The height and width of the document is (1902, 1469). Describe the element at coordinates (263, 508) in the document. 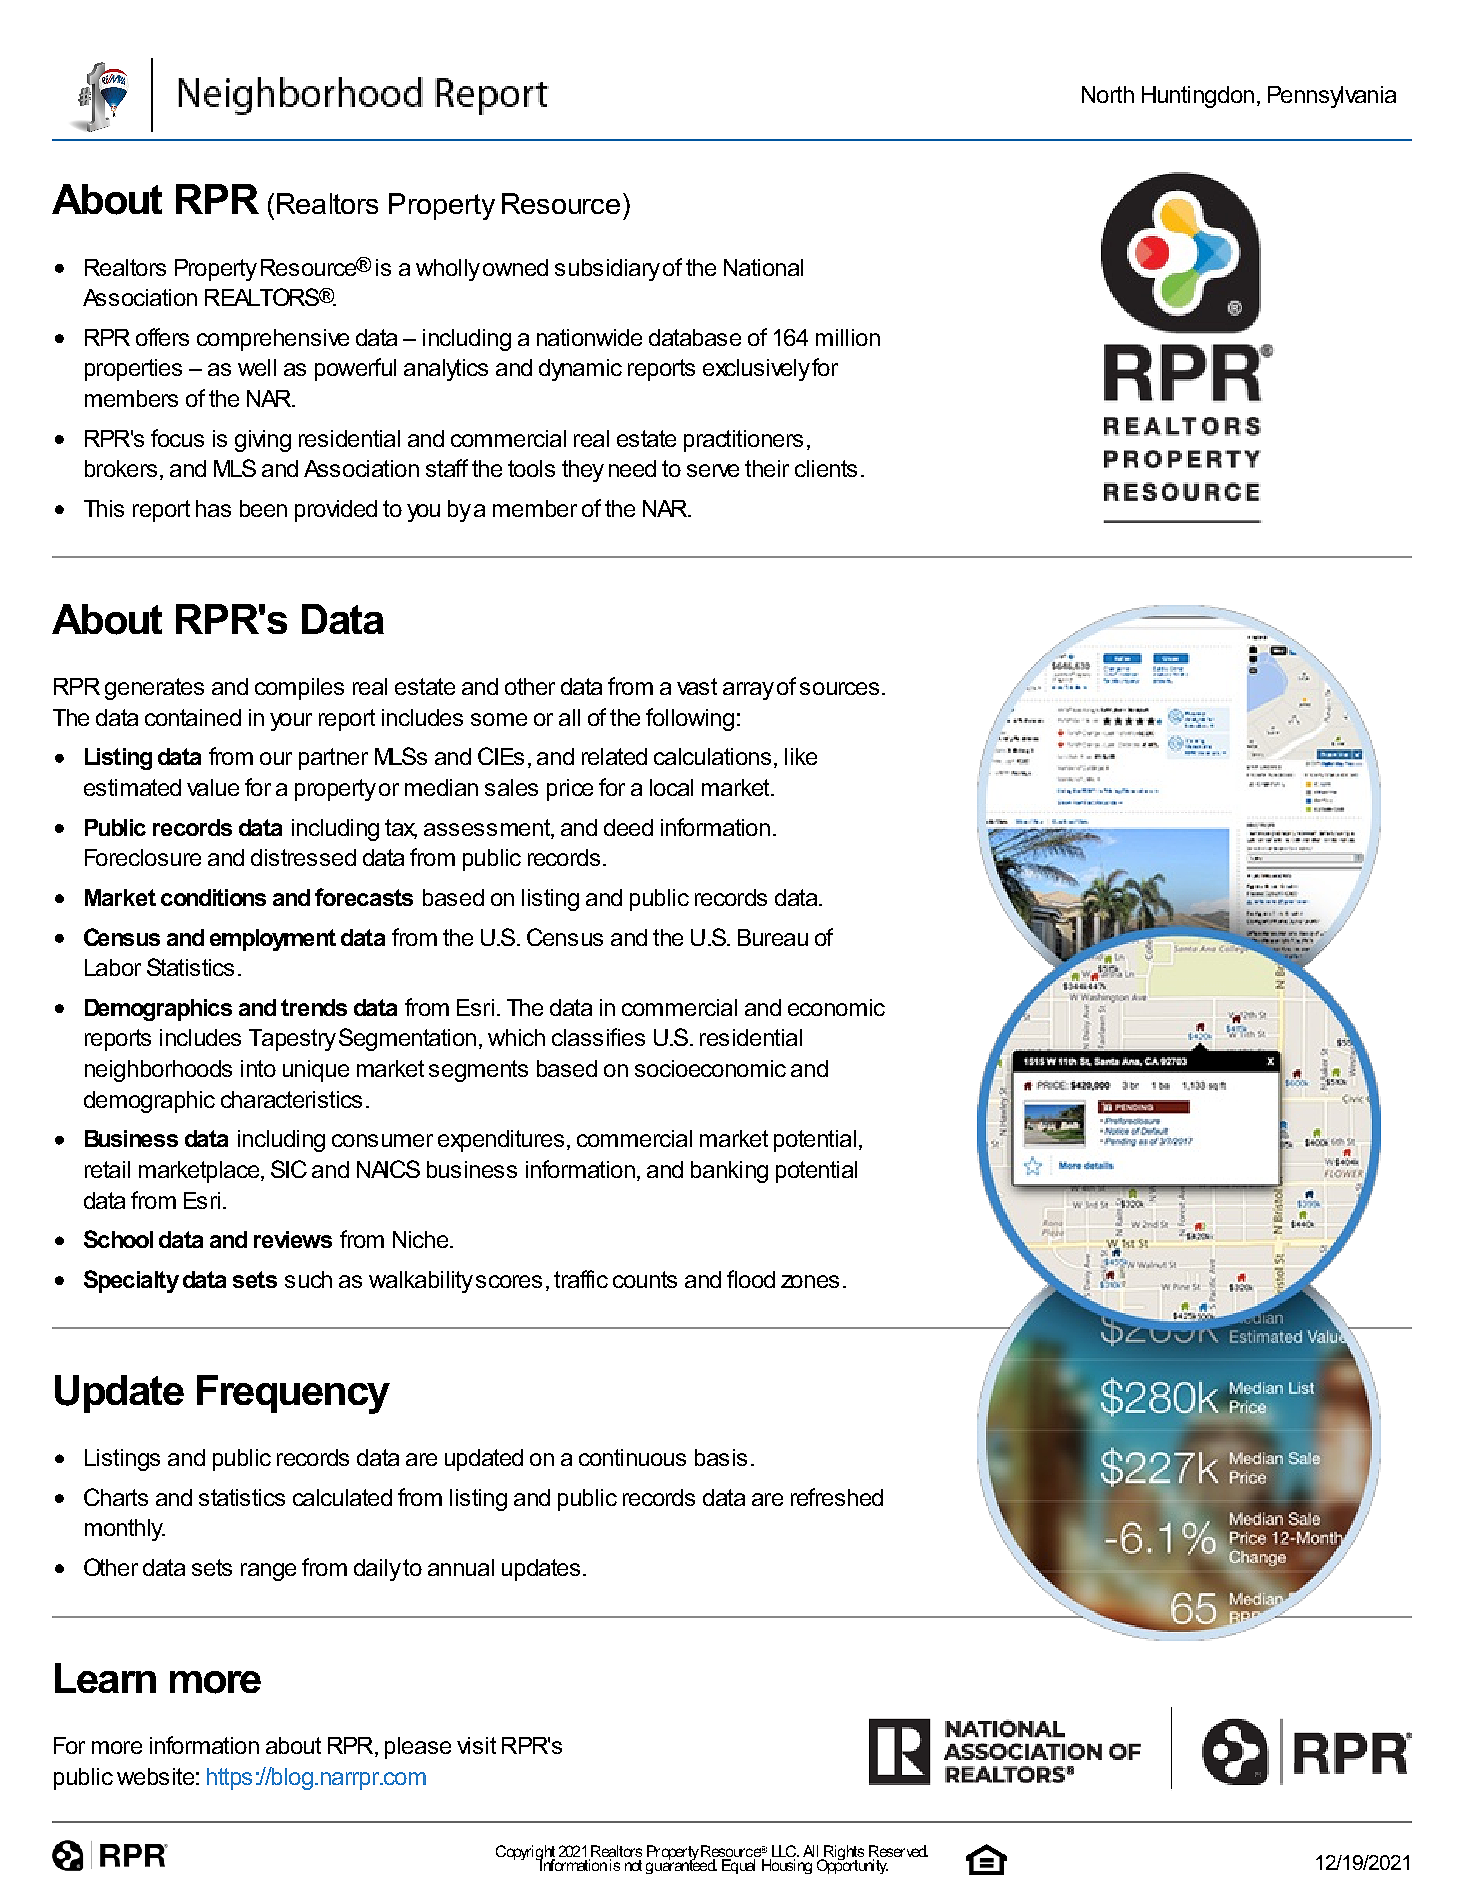

I see `been` at that location.
